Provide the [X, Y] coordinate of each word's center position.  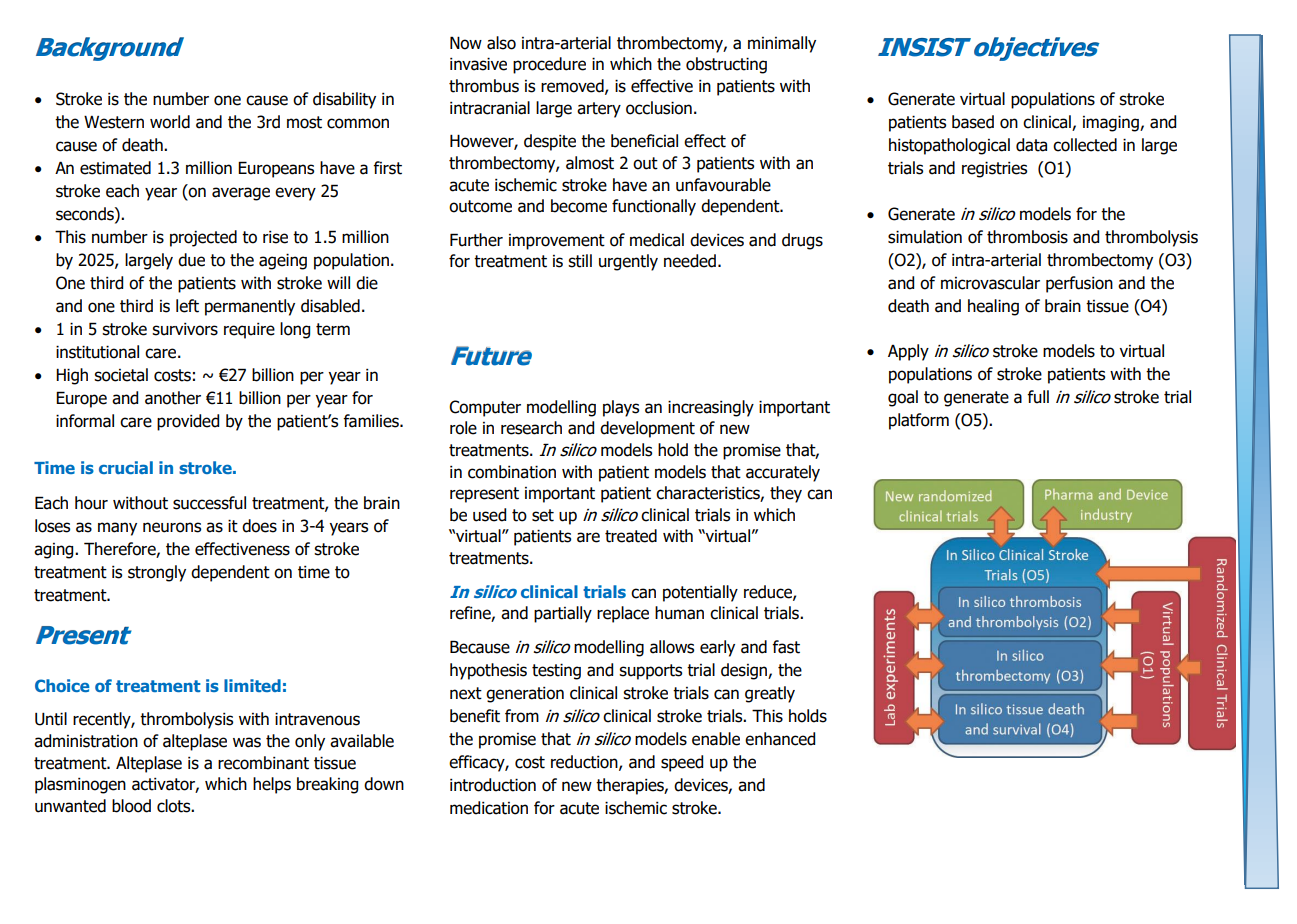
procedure [549, 65]
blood [131, 806]
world [170, 122]
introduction [493, 785]
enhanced [780, 739]
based [973, 122]
